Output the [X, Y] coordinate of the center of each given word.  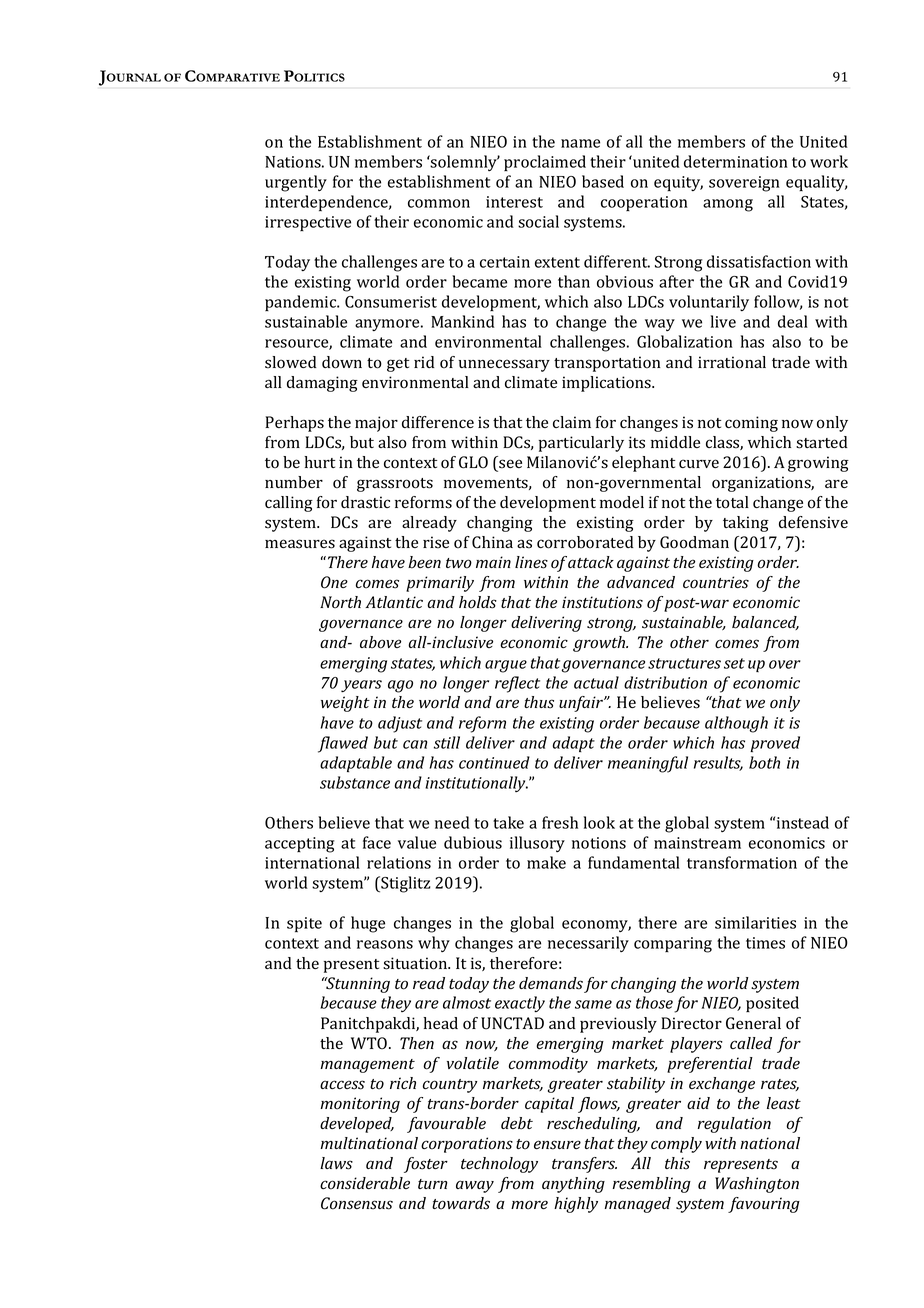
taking [746, 524]
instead [803, 822]
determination [736, 161]
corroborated [585, 542]
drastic [365, 502]
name [580, 143]
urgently [296, 183]
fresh [560, 822]
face [377, 842]
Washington [757, 1185]
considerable [365, 1183]
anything [573, 1185]
